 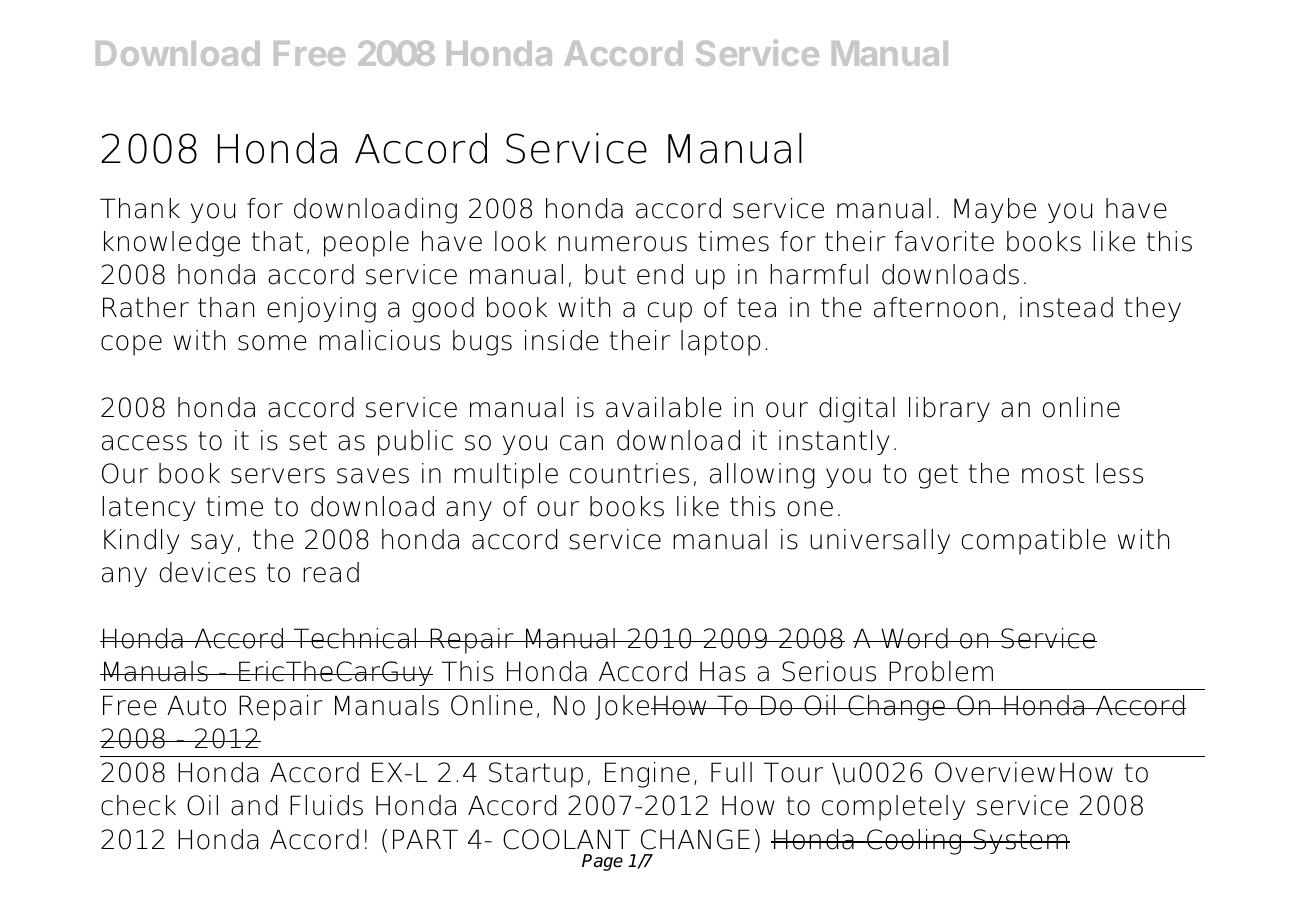 I want to click on Maybe, so click(x=995, y=210).
